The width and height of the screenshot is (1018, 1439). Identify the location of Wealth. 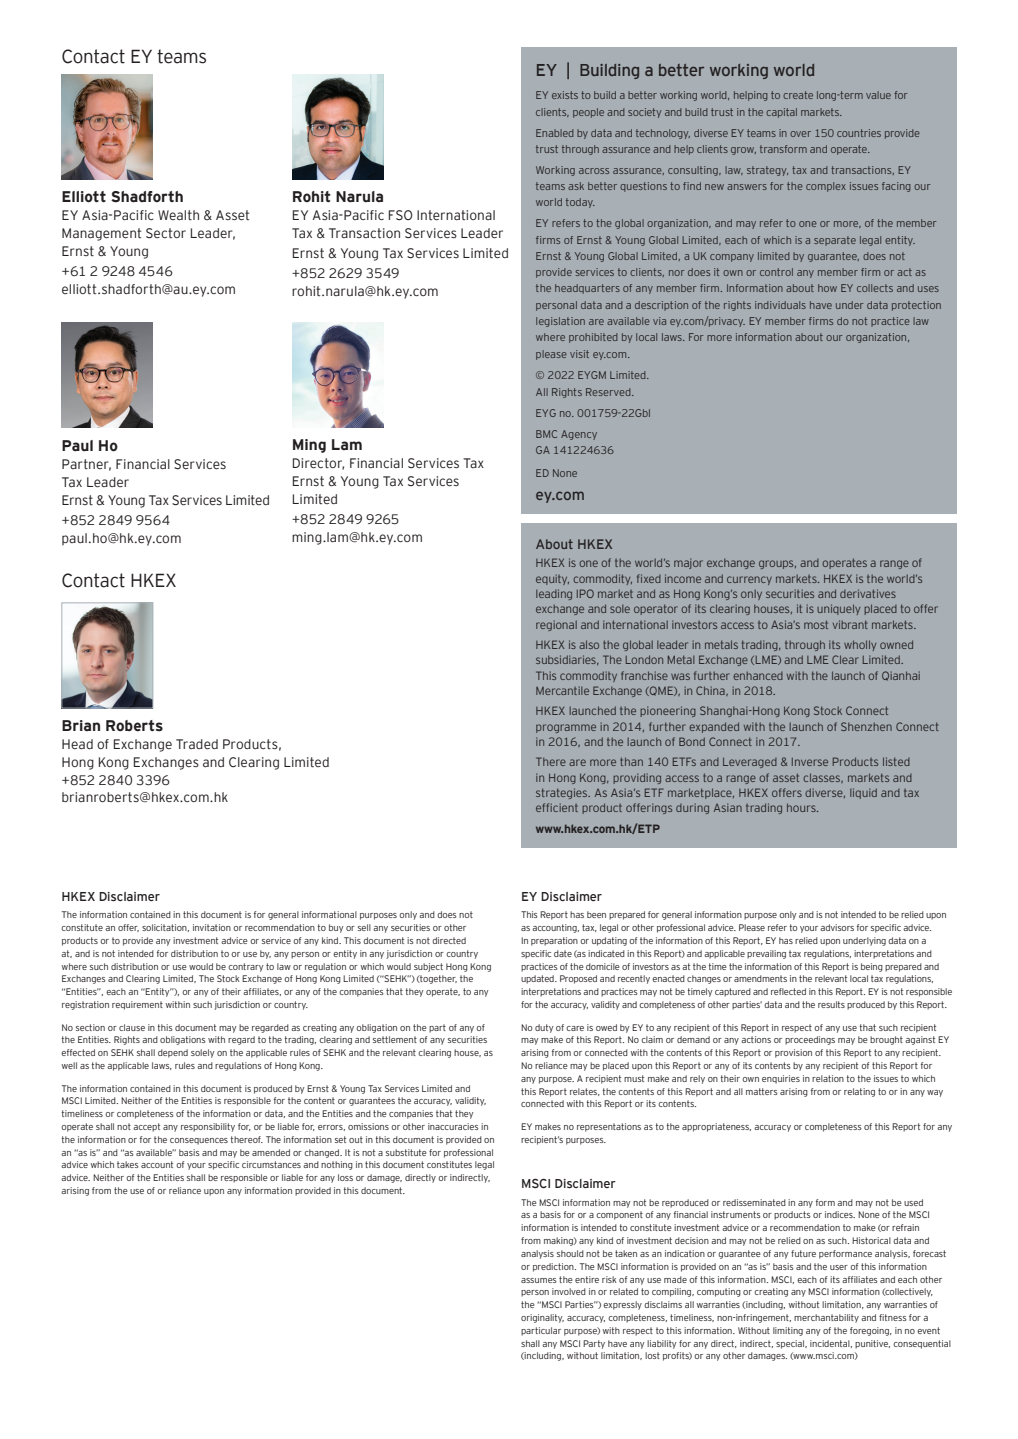
(178, 215).
